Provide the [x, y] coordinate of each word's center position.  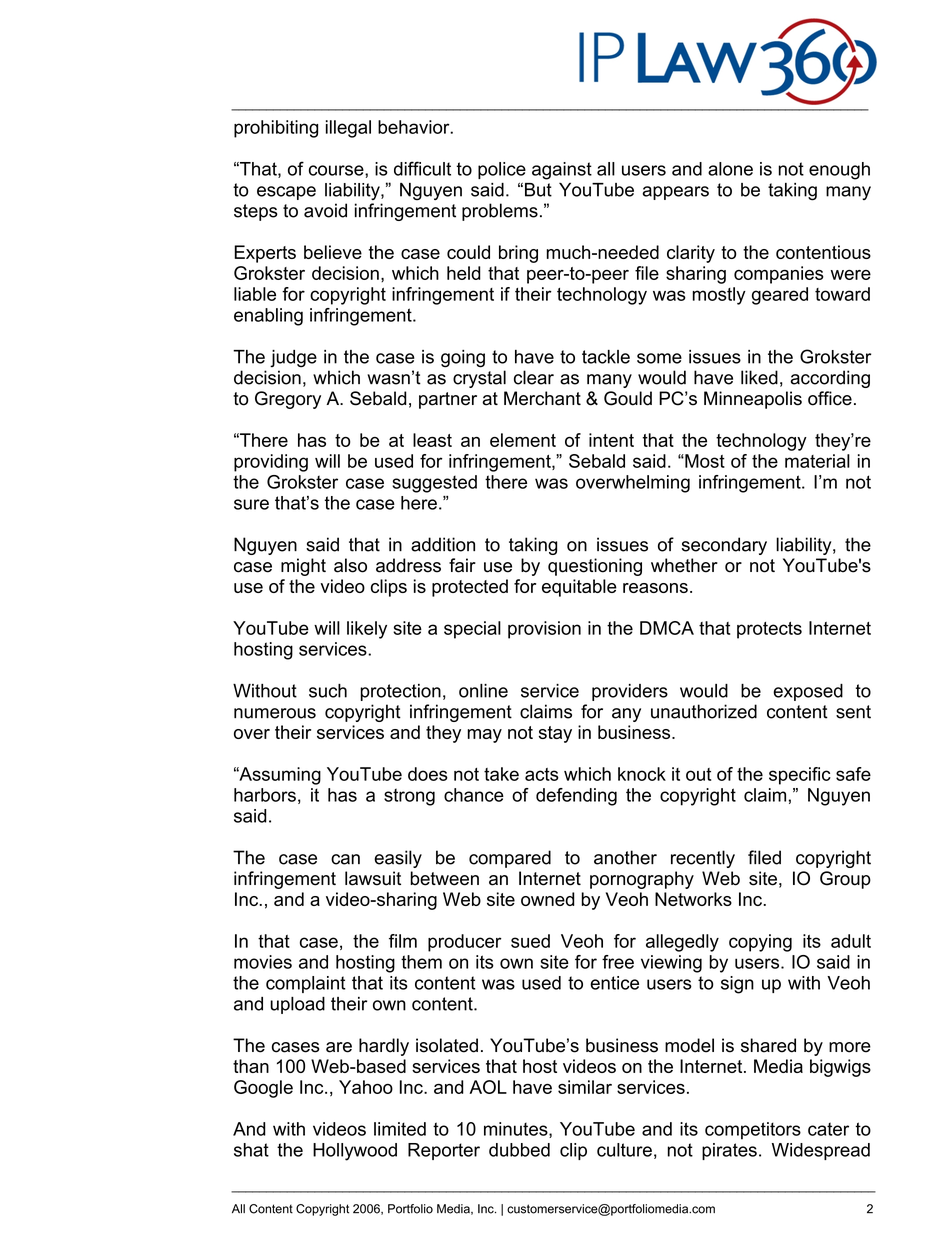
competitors [753, 1131]
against [562, 171]
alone [730, 169]
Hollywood [355, 1152]
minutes [517, 1130]
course [337, 170]
